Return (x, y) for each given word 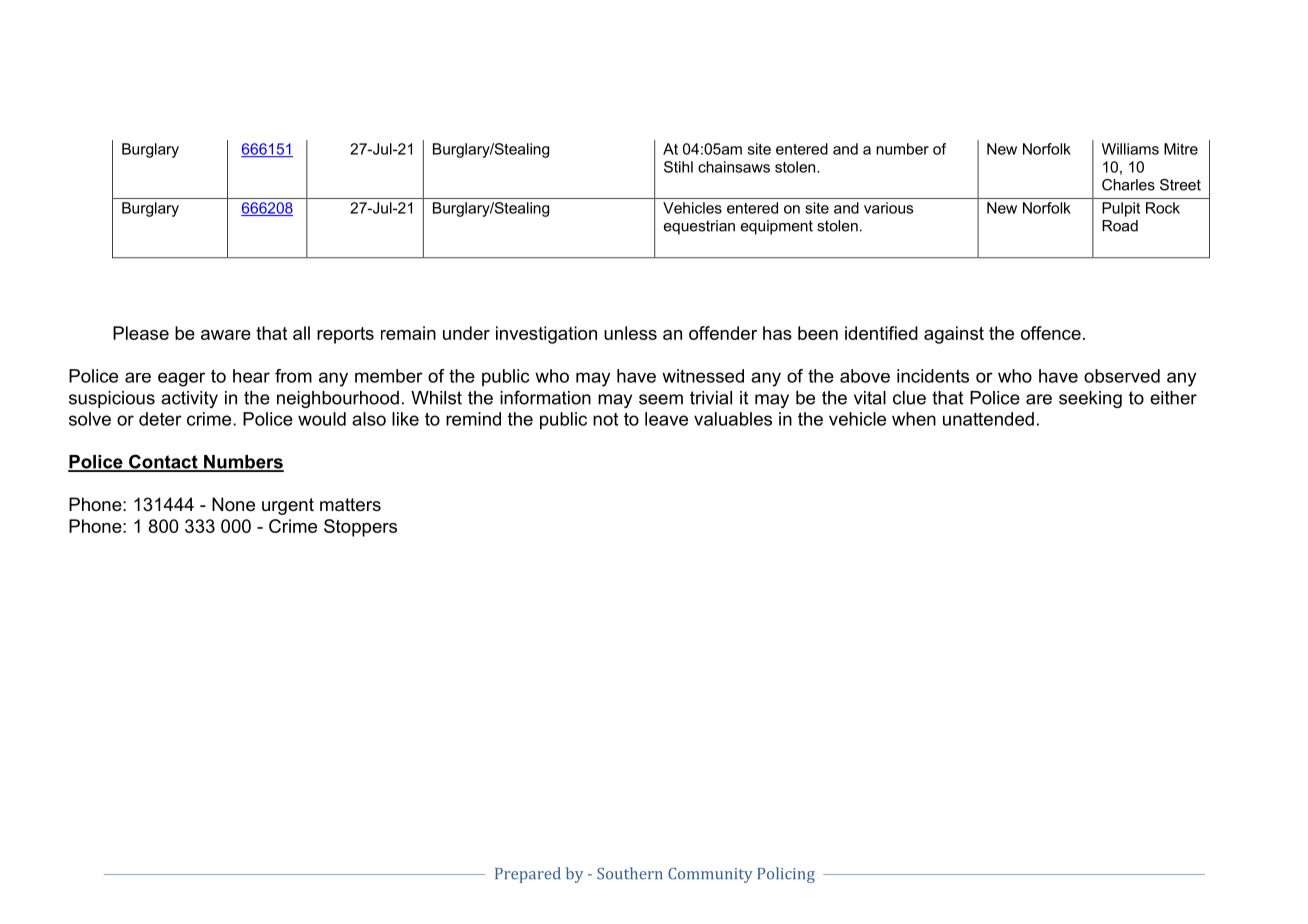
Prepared (528, 875)
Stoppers (360, 528)
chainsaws (734, 167)
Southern (630, 873)
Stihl (678, 167)
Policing (786, 875)
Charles (1128, 185)
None (233, 504)
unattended (988, 419)
